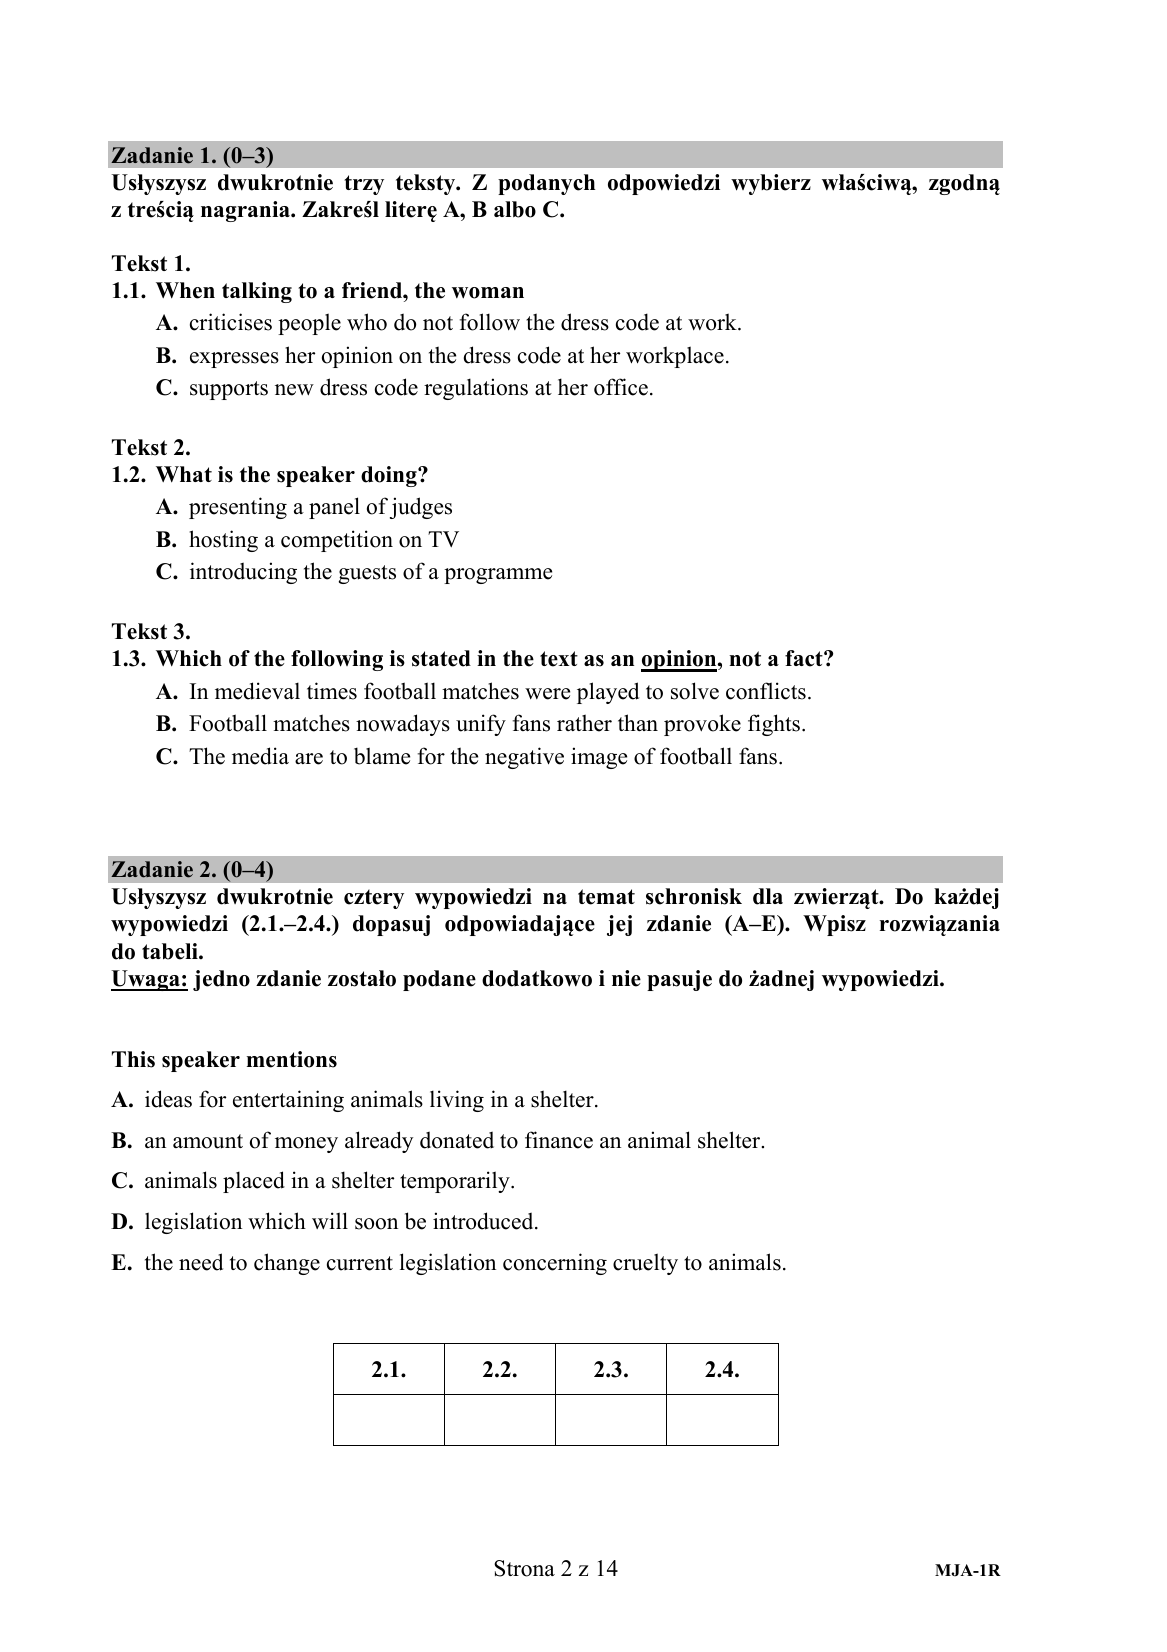  I want to click on woman, so click(488, 293).
